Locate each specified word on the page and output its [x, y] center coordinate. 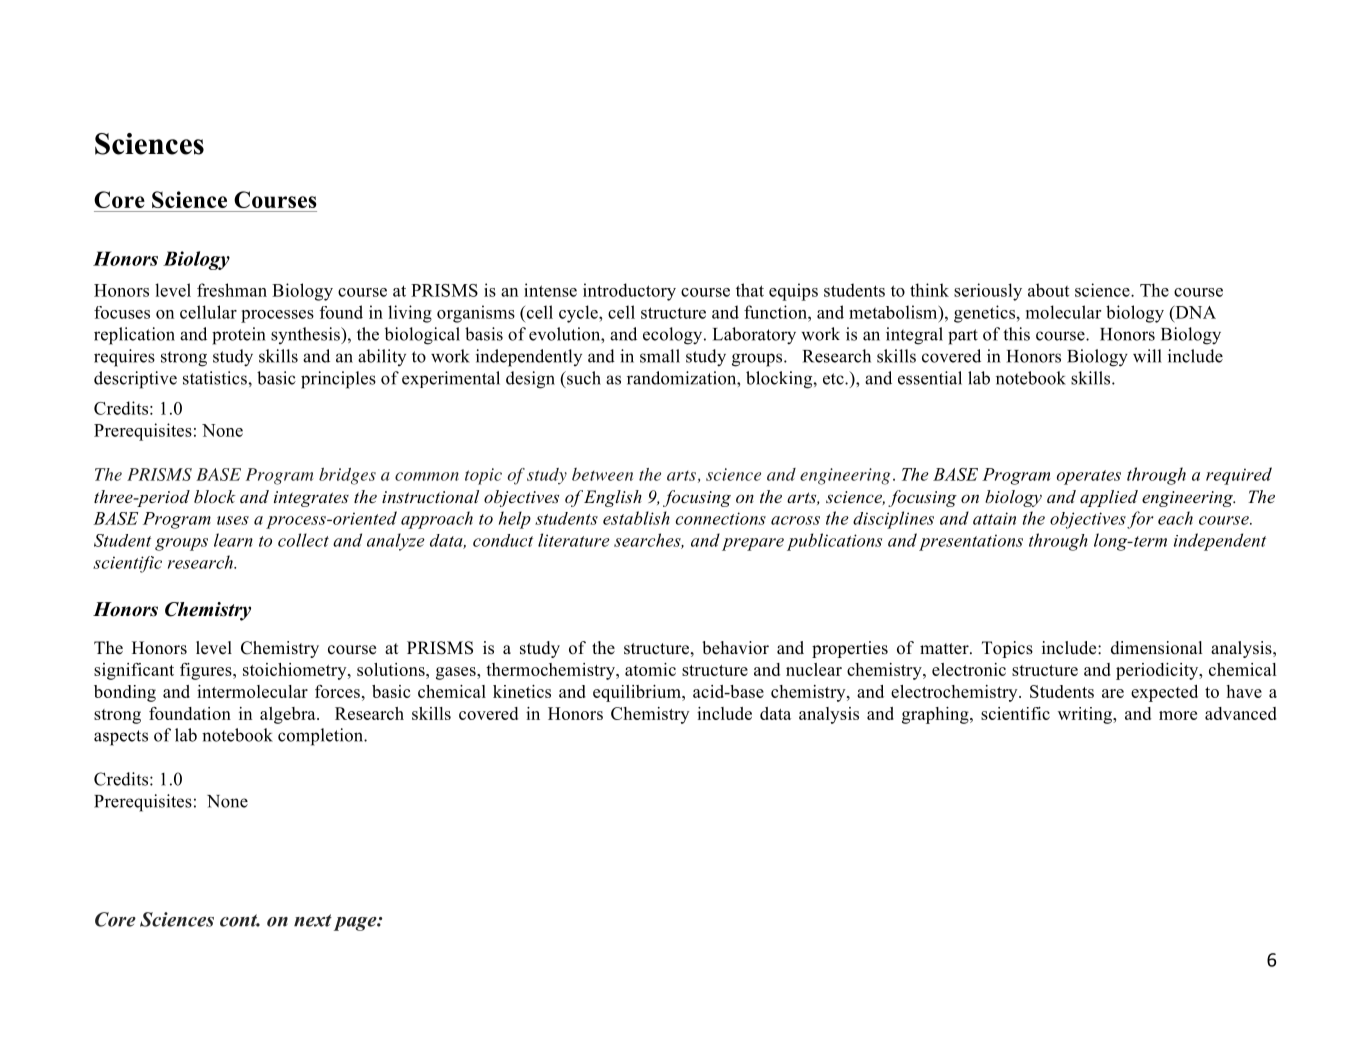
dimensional [1157, 648]
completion [322, 737]
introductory [629, 292]
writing [1086, 715]
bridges [347, 476]
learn [233, 540]
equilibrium [638, 693]
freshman [232, 290]
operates [1089, 477]
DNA [1194, 312]
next [313, 920]
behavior [735, 648]
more [1178, 715]
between [602, 474]
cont [240, 920]
